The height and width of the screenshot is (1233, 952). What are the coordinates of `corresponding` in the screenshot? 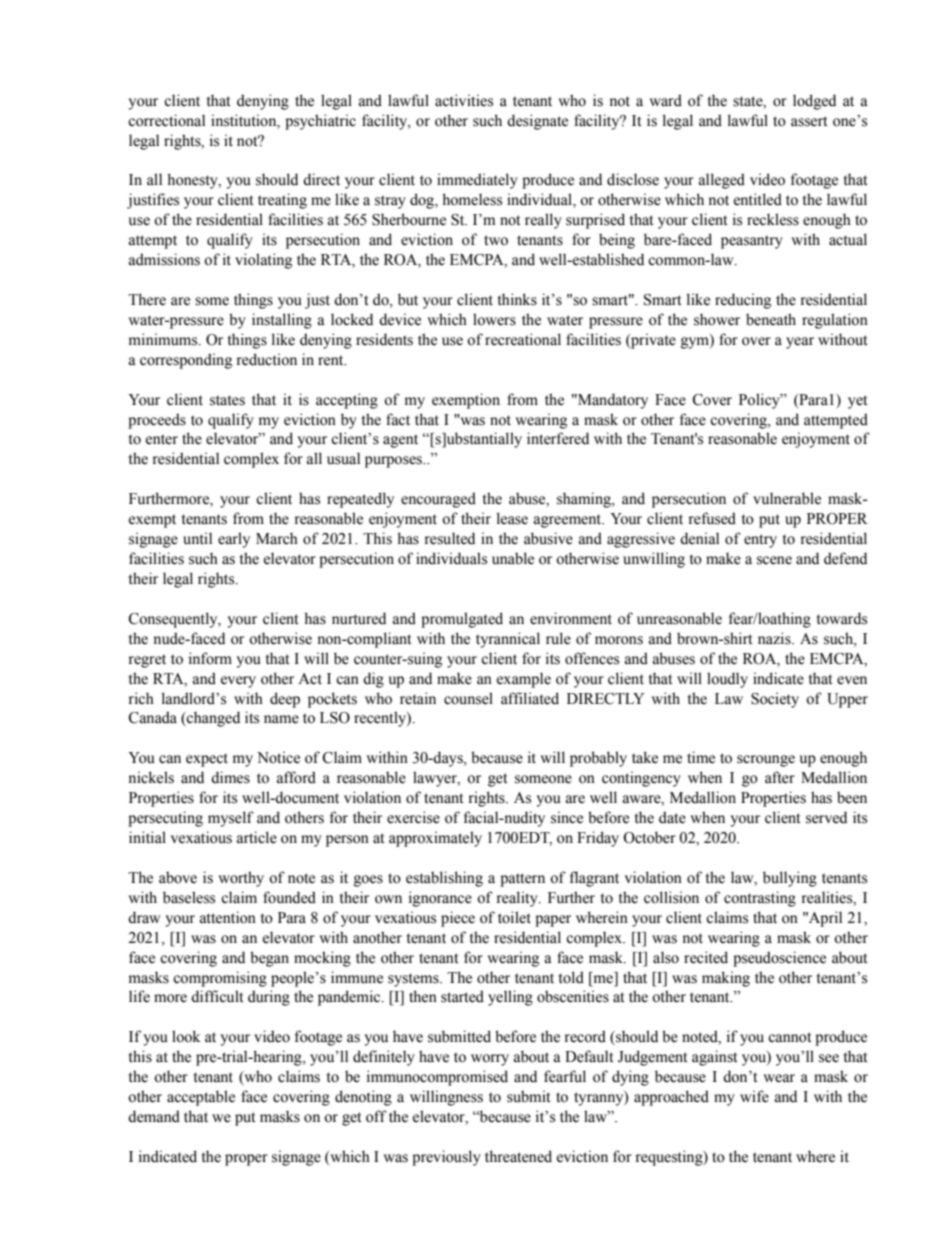 It's located at (186, 361).
